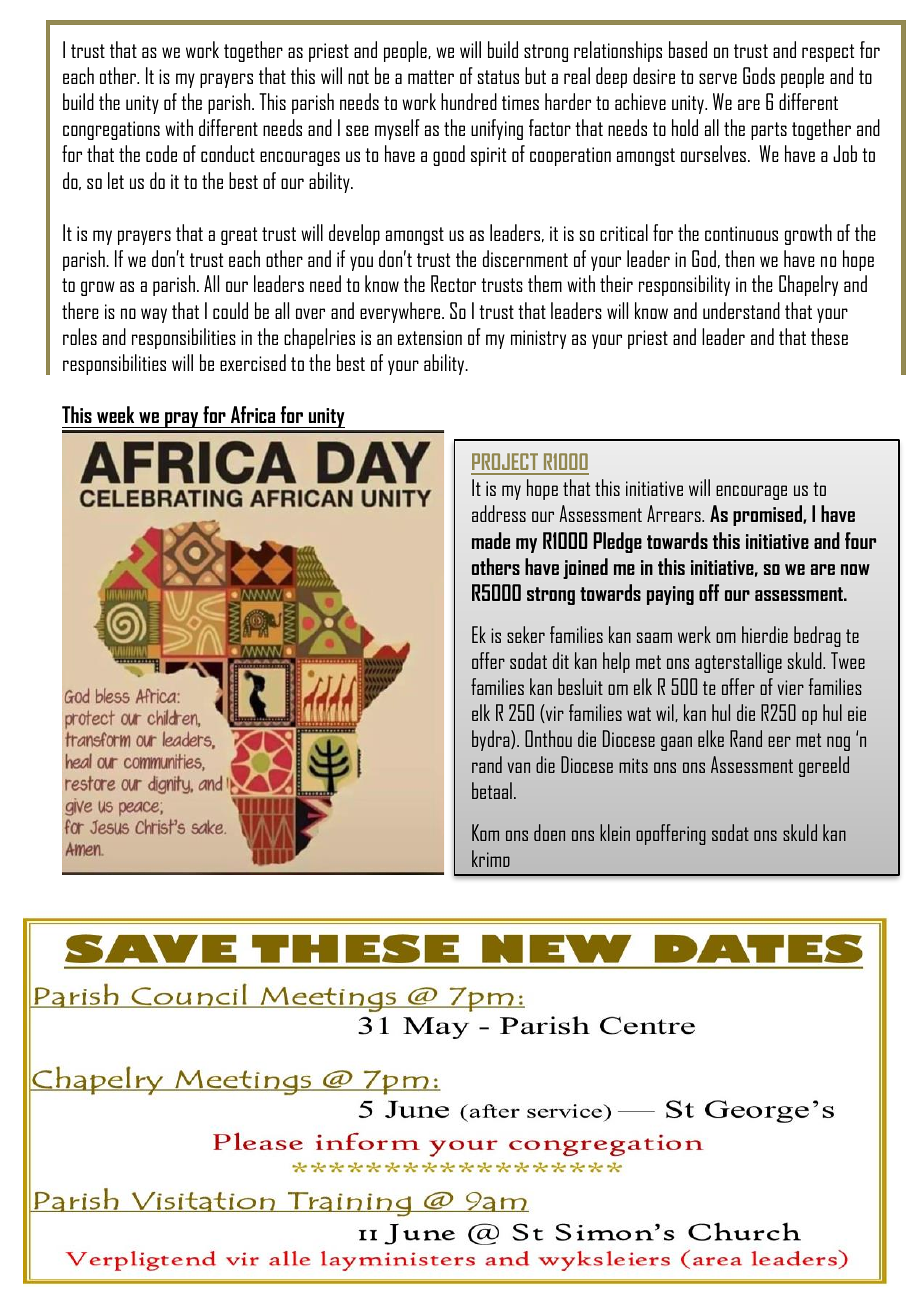 This document has width=924, height=1308. Describe the element at coordinates (111, 130) in the document. I see `congregations` at that location.
